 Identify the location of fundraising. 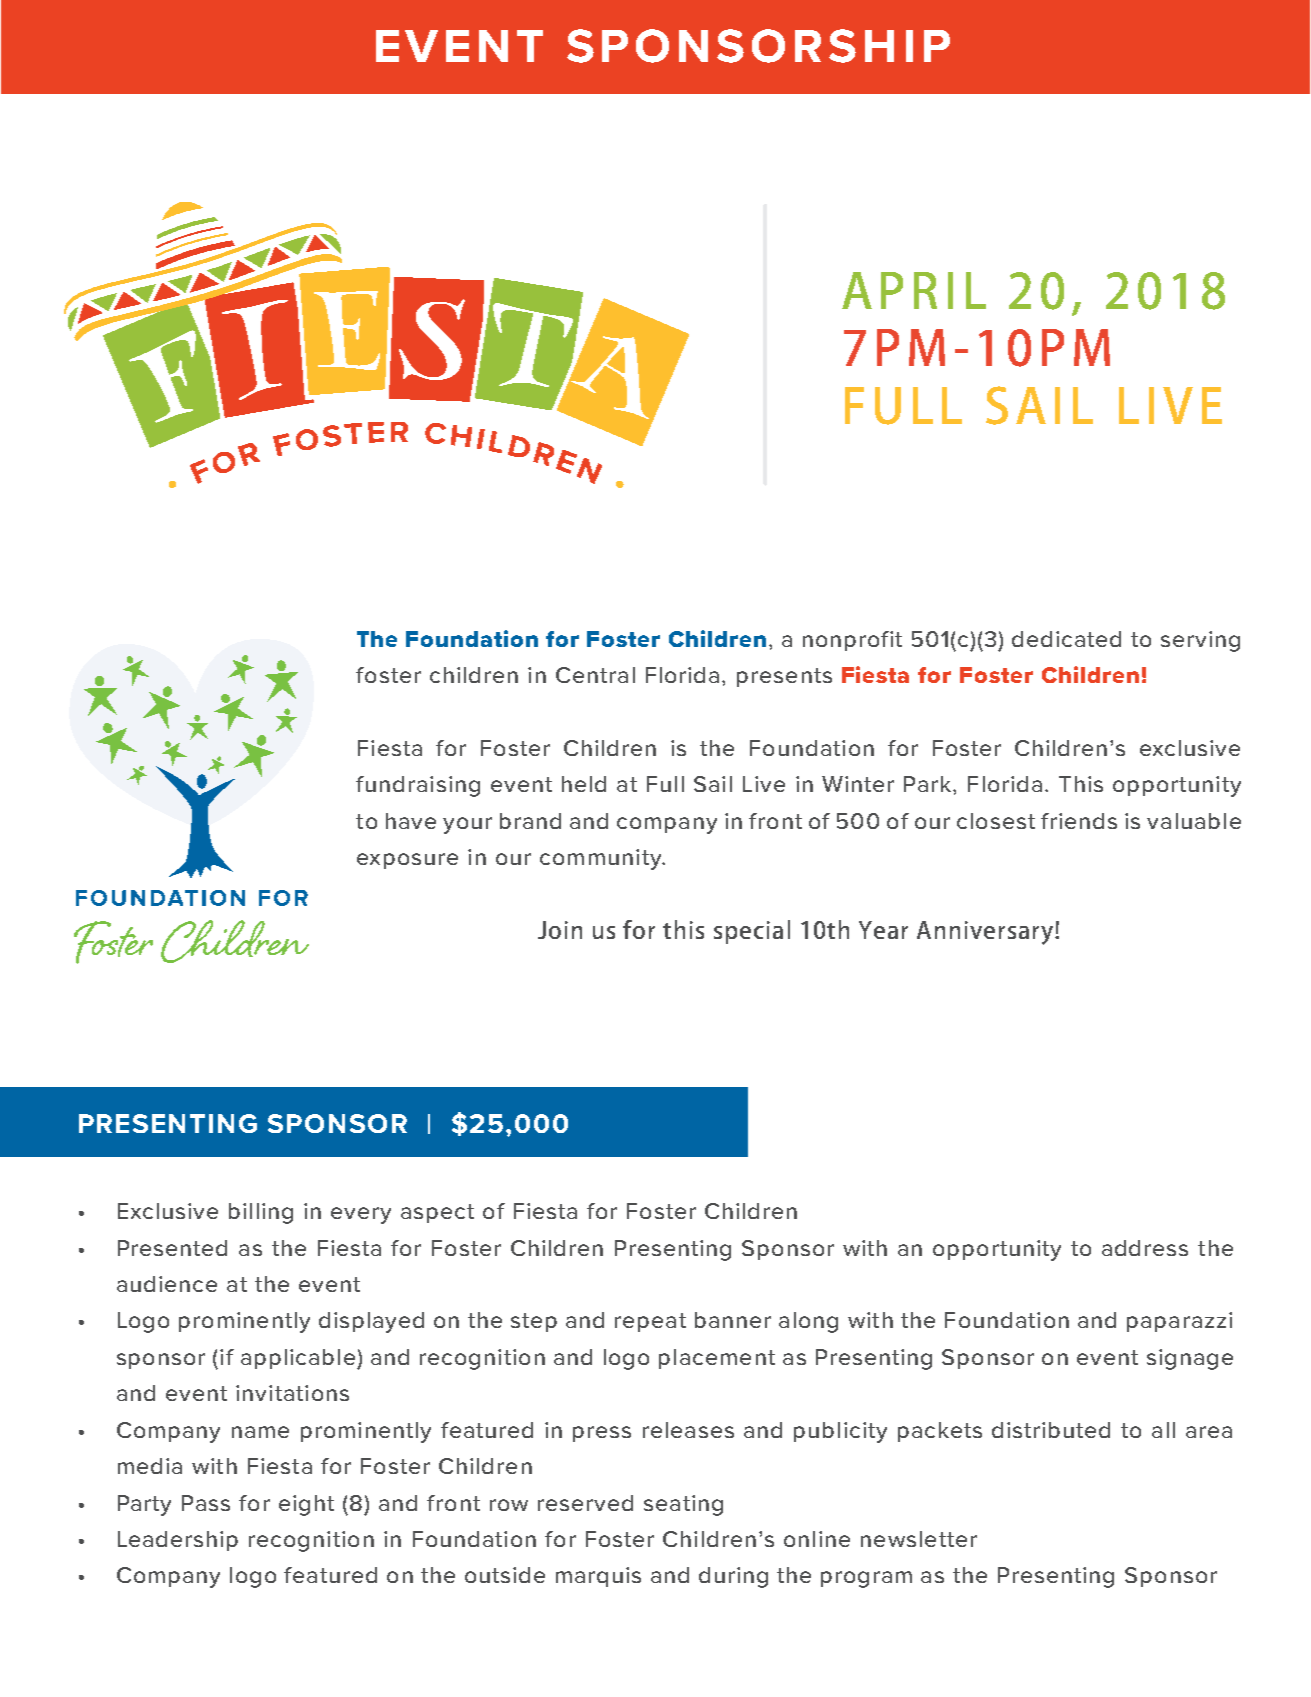
(418, 786).
